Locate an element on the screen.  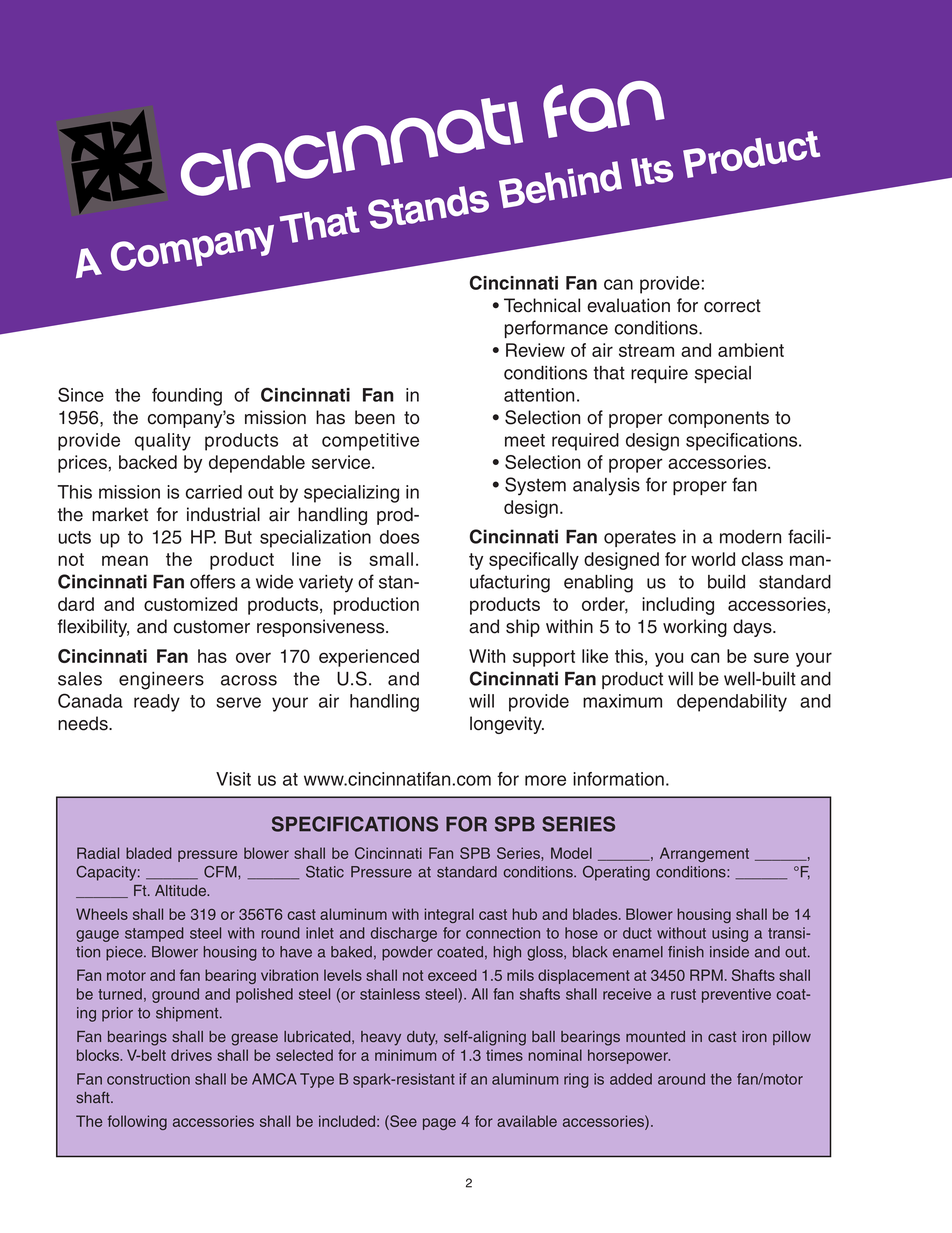
founding is located at coordinates (187, 397).
